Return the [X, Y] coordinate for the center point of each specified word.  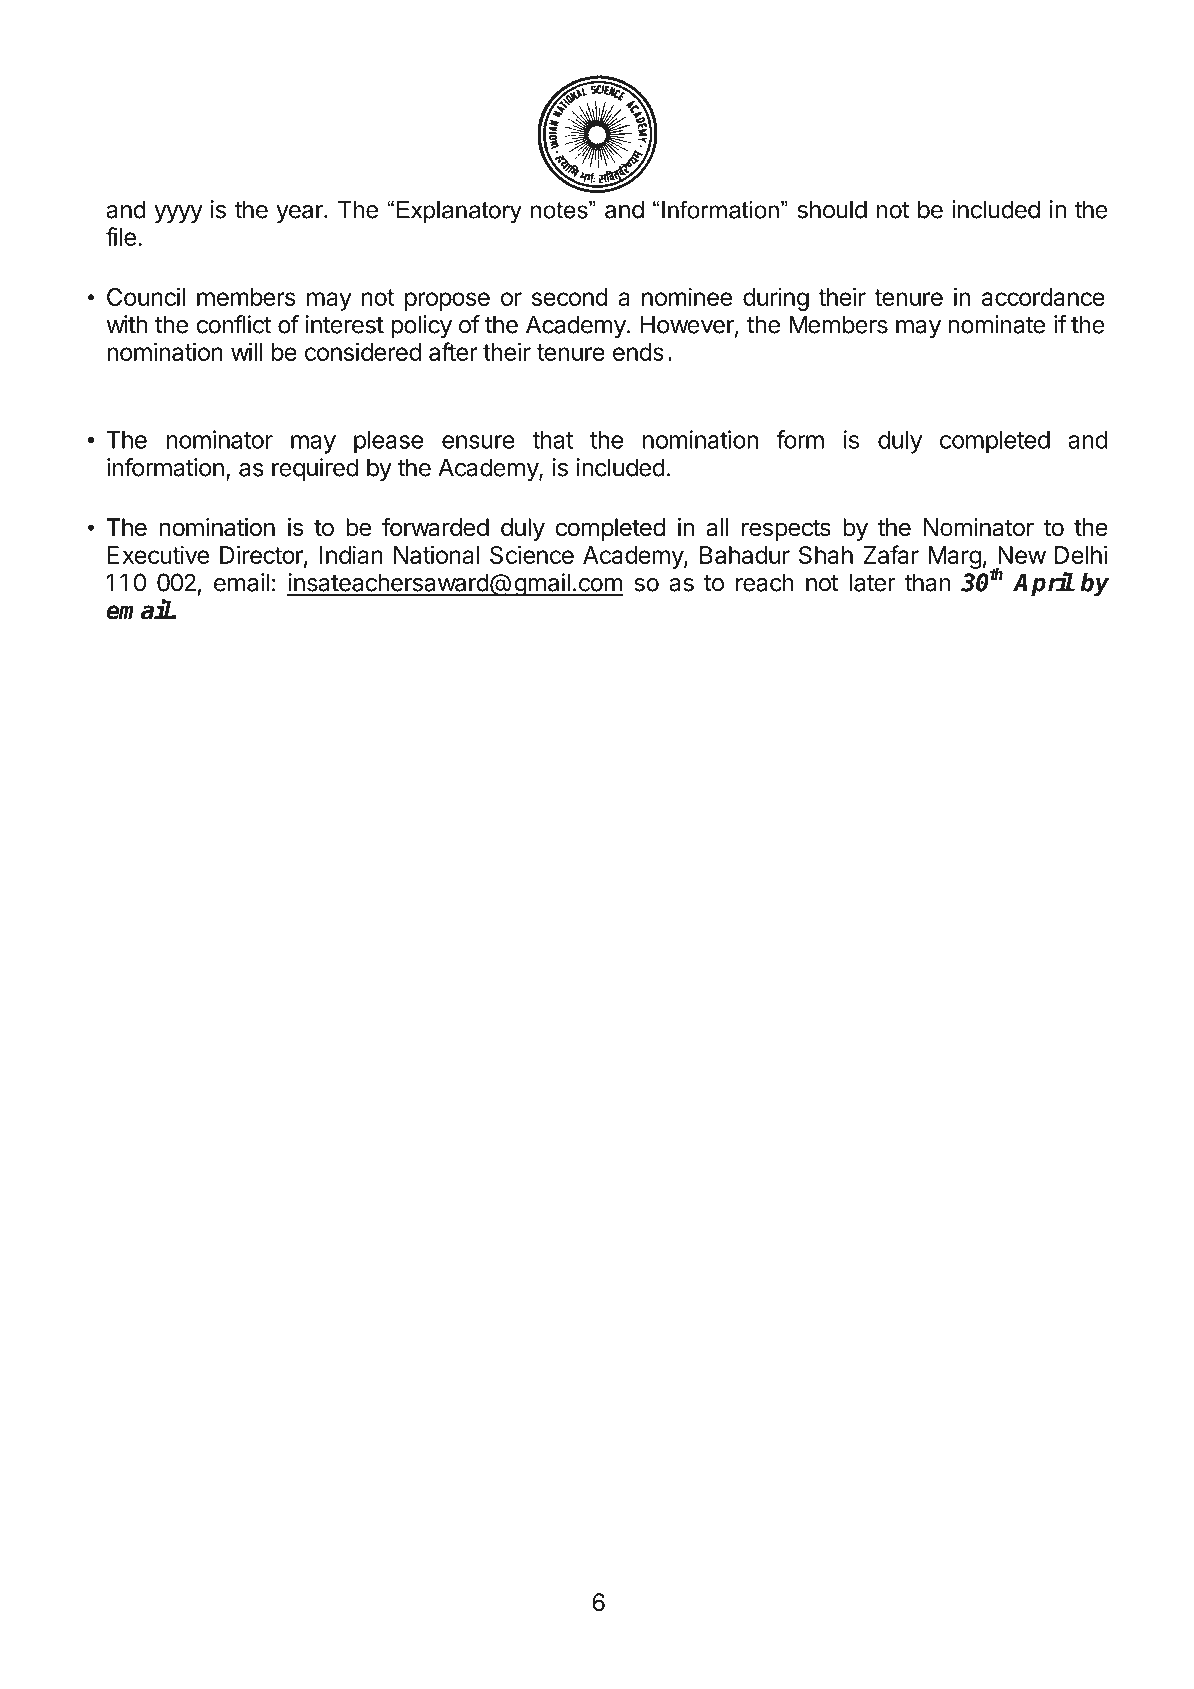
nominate [996, 324]
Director [262, 555]
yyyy [178, 214]
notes [560, 210]
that [552, 440]
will [246, 351]
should [832, 209]
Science [532, 554]
